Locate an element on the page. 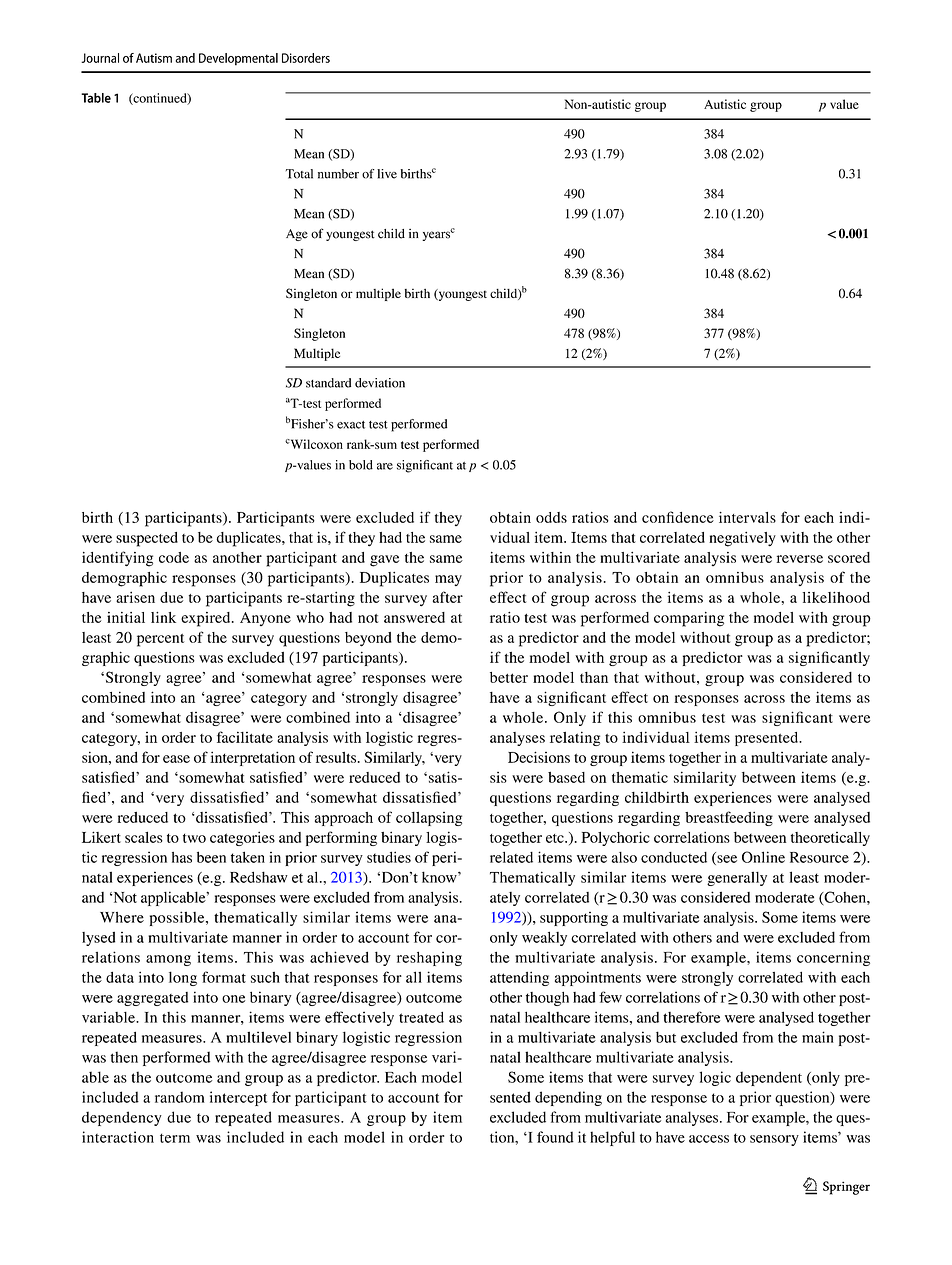 The height and width of the document is (1265, 952). intervals is located at coordinates (747, 517).
